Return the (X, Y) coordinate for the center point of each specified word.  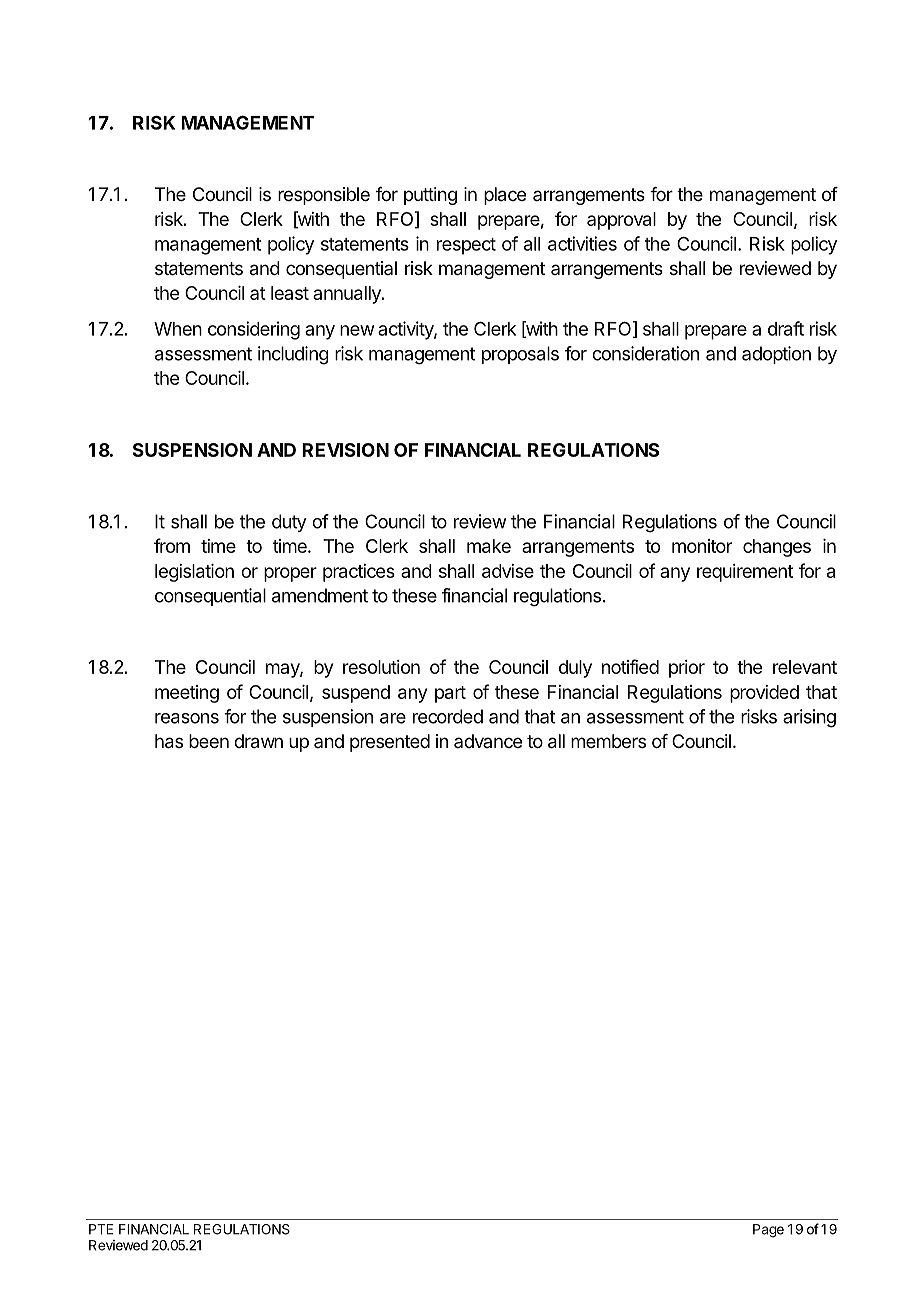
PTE (101, 1229)
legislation (194, 573)
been (209, 741)
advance (488, 741)
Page (768, 1231)
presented (390, 743)
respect (466, 246)
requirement (745, 573)
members (608, 741)
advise (508, 571)
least (290, 293)
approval (621, 221)
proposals (520, 355)
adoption (776, 355)
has (169, 741)
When (178, 329)
